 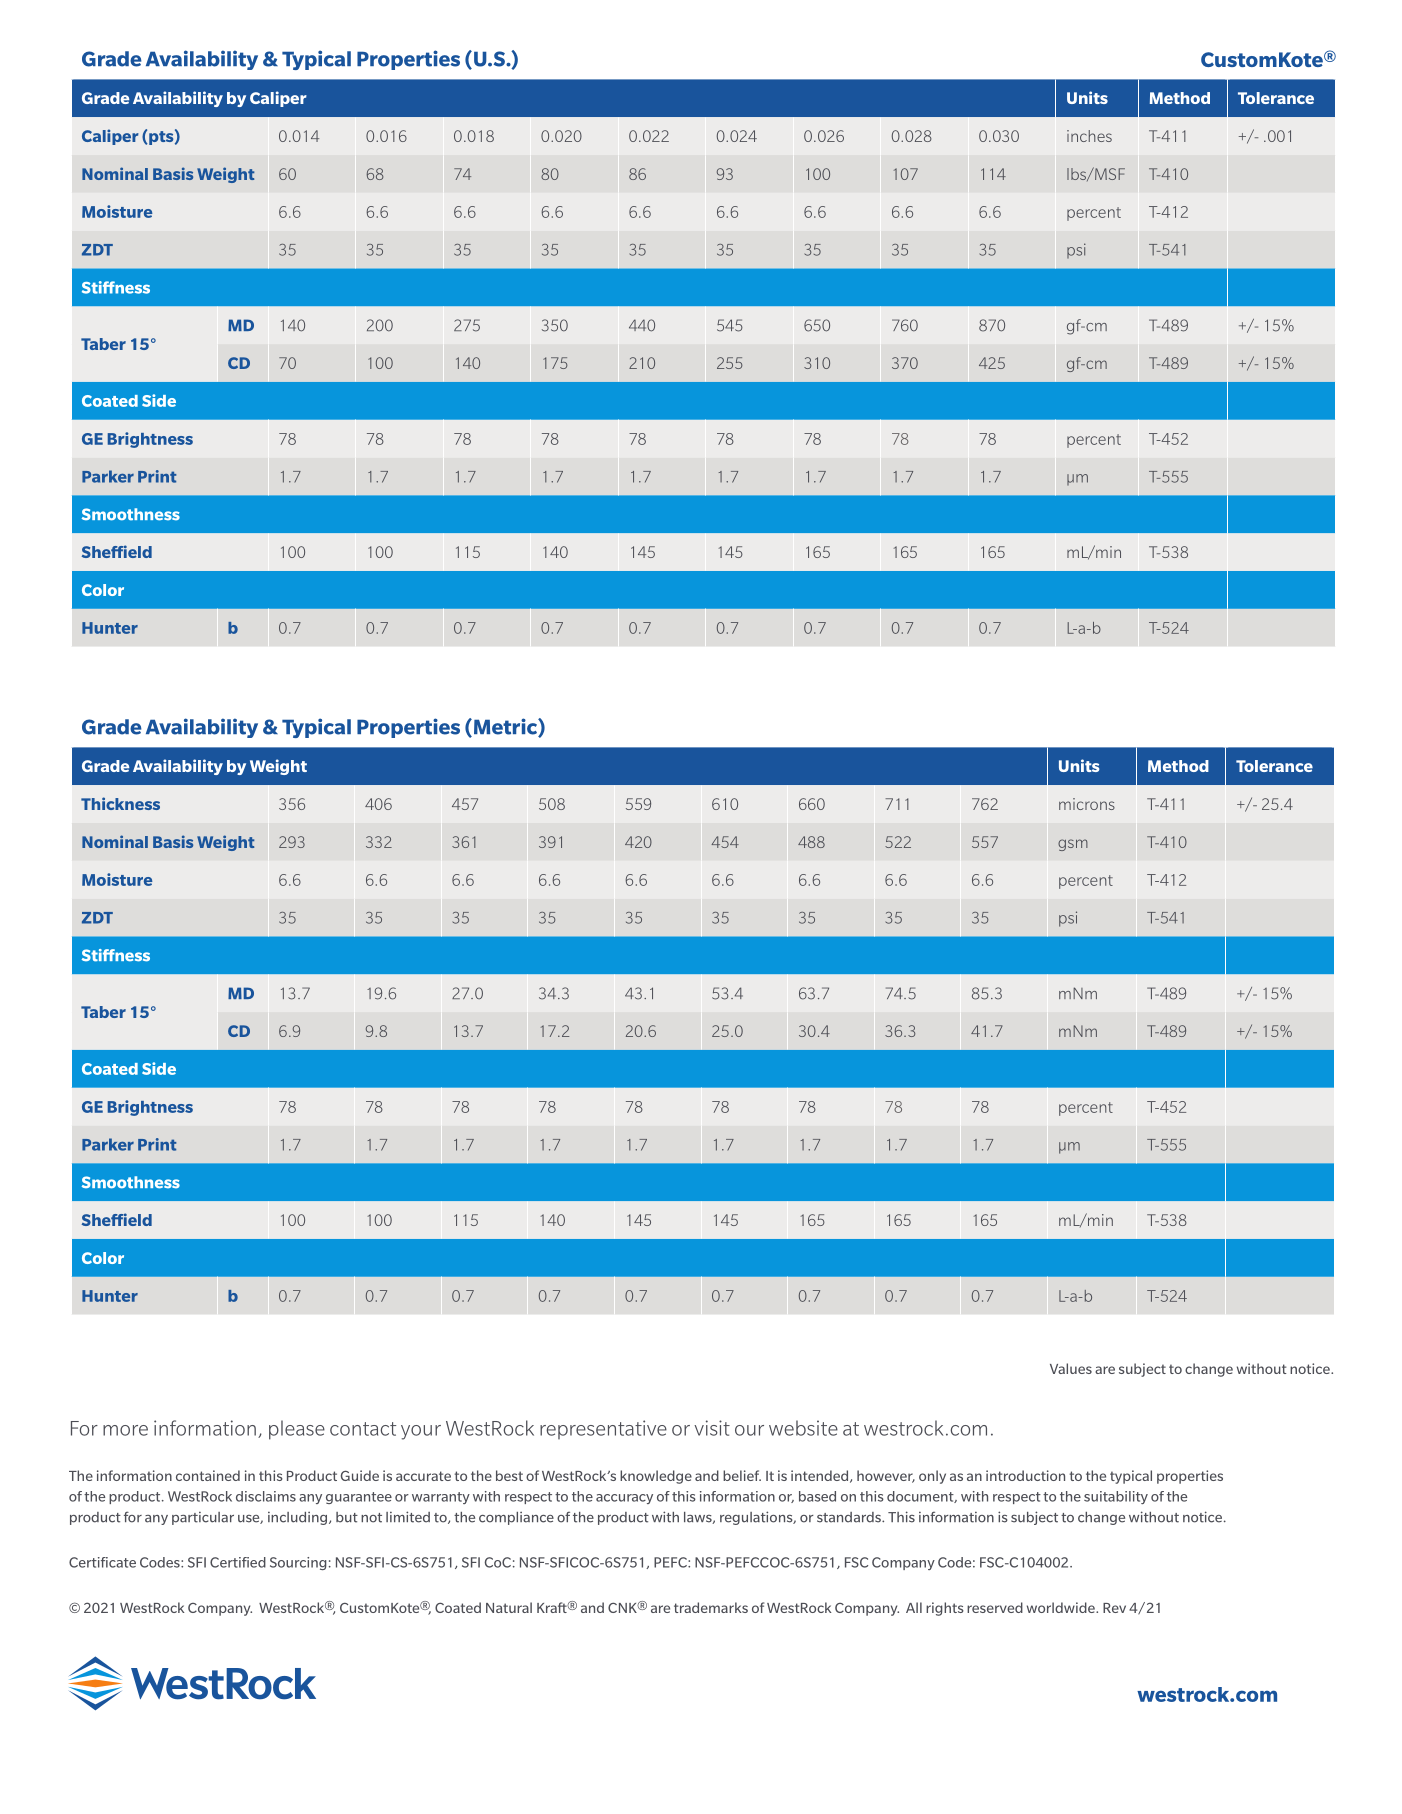 I want to click on please, so click(x=297, y=1430).
